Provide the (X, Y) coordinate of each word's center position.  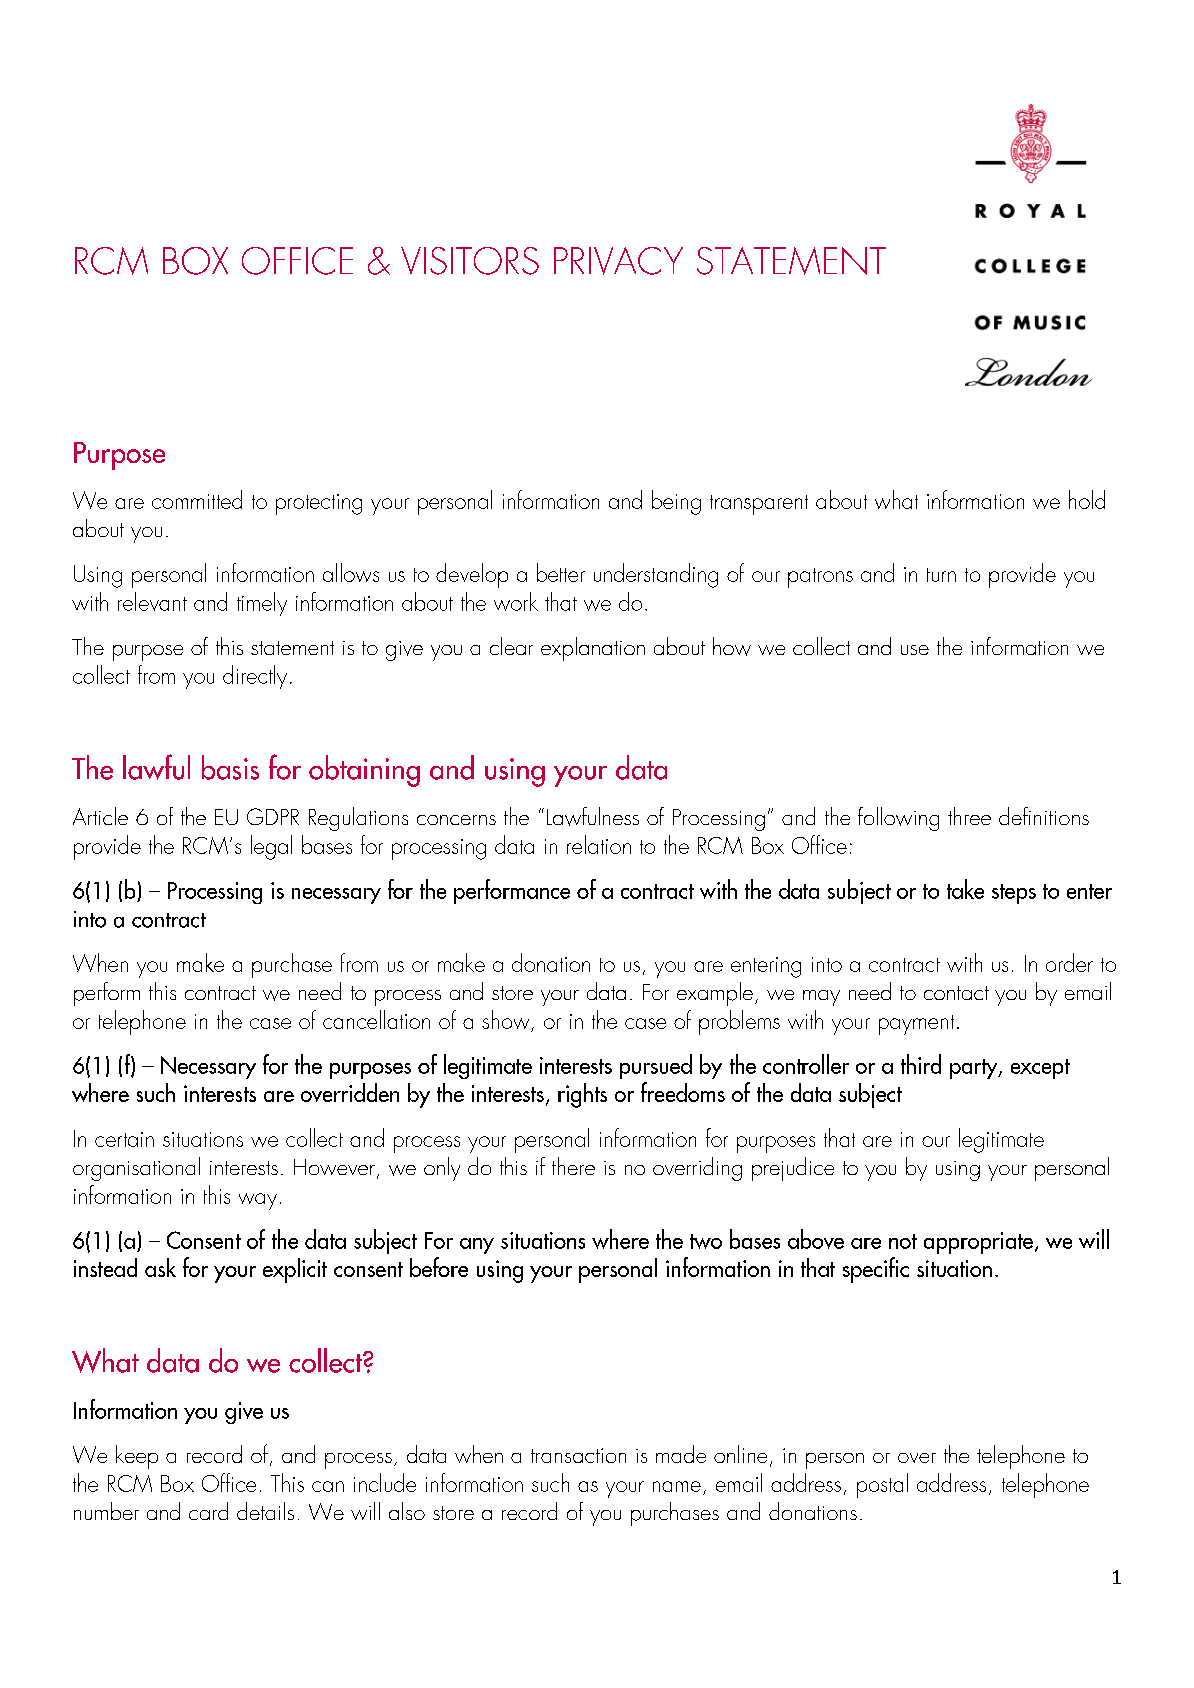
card (208, 1511)
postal (882, 1485)
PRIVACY (618, 261)
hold (1087, 499)
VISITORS (470, 261)
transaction (578, 1455)
